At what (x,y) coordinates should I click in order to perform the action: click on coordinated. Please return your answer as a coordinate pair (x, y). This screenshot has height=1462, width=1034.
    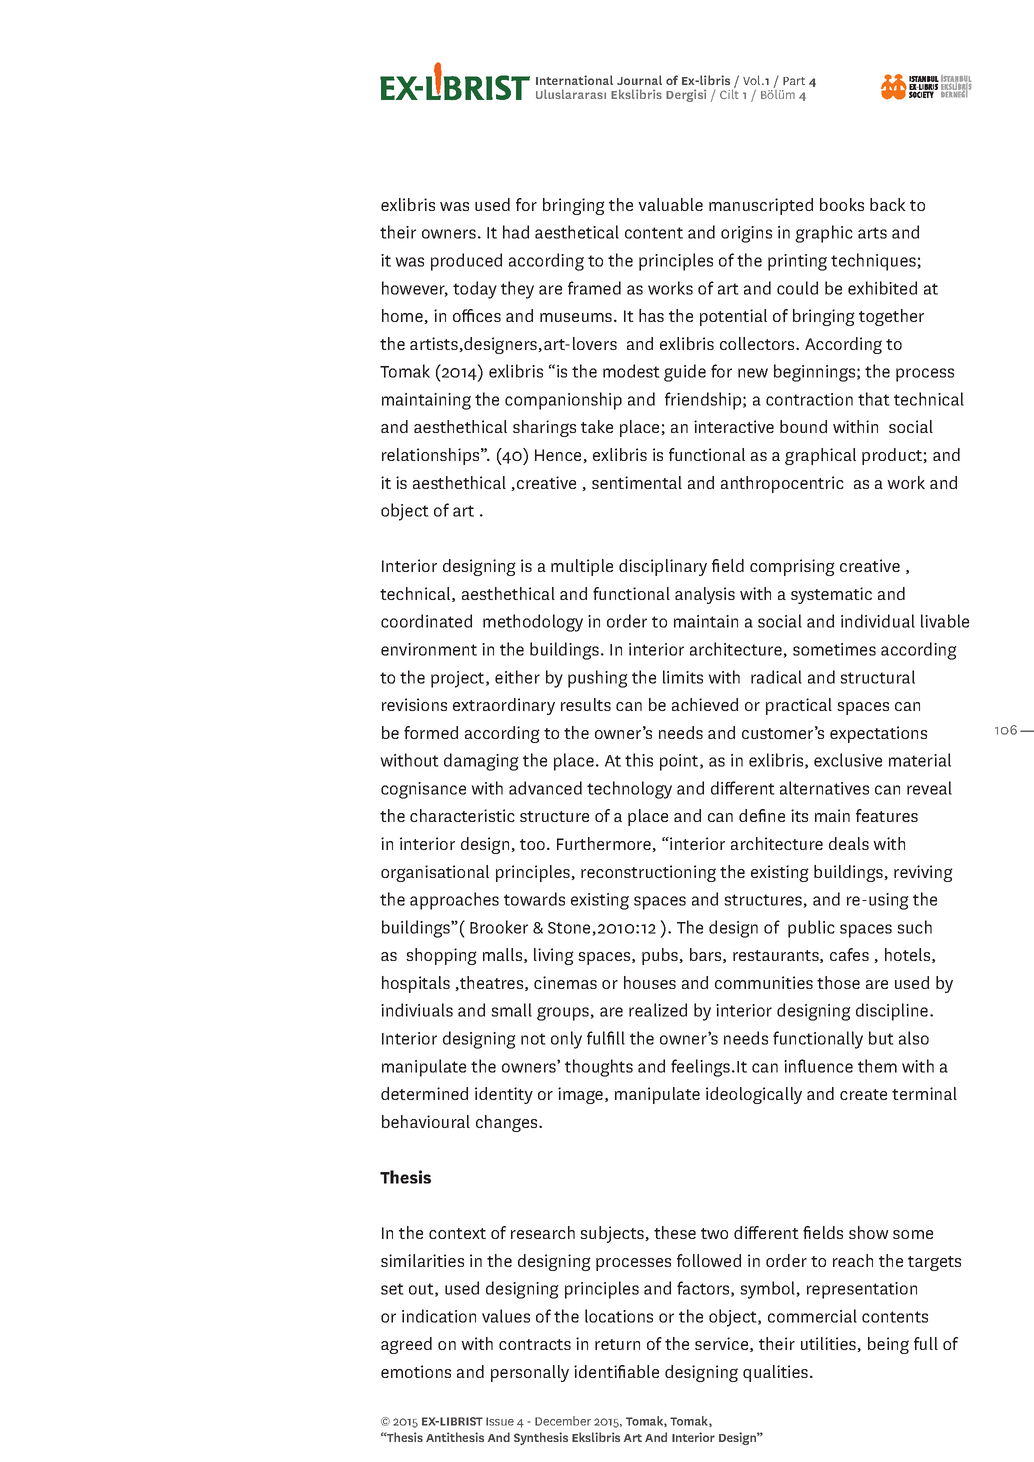
    Looking at the image, I should click on (426, 621).
